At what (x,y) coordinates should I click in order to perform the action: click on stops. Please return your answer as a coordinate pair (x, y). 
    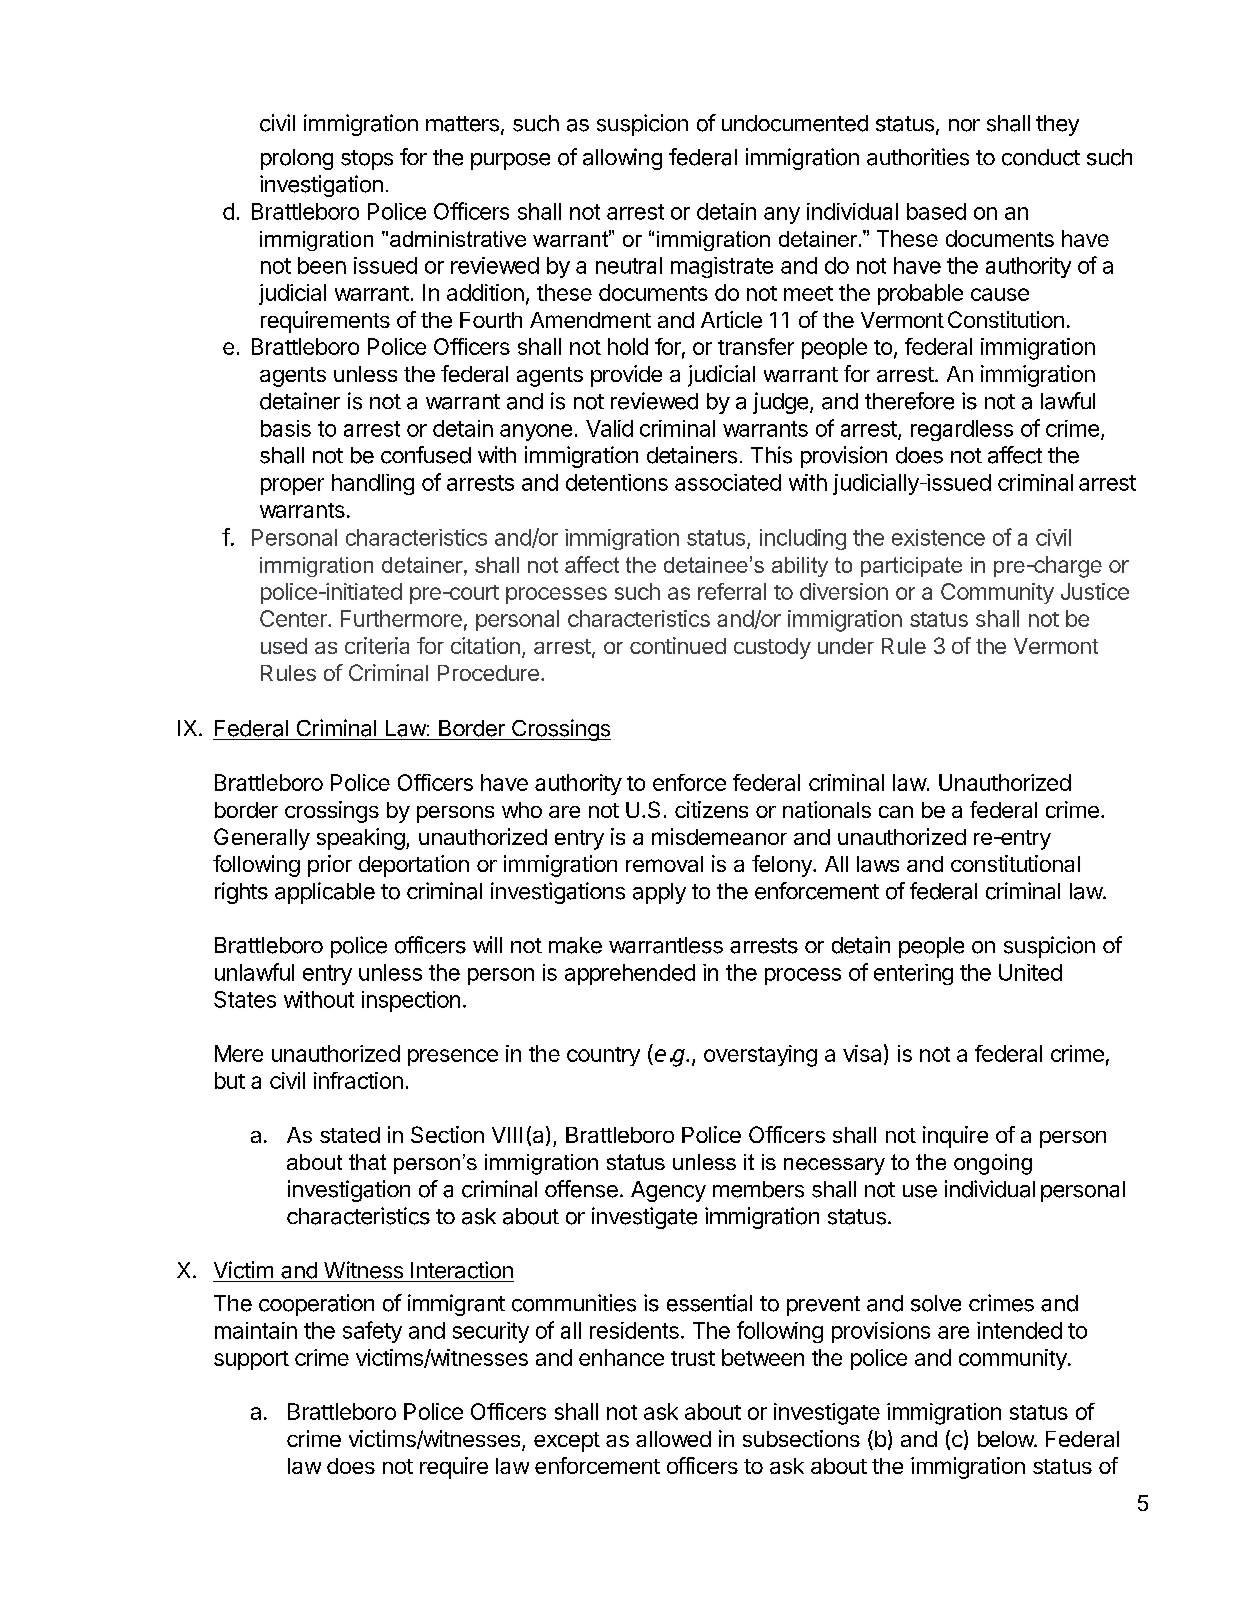
    Looking at the image, I should click on (367, 160).
